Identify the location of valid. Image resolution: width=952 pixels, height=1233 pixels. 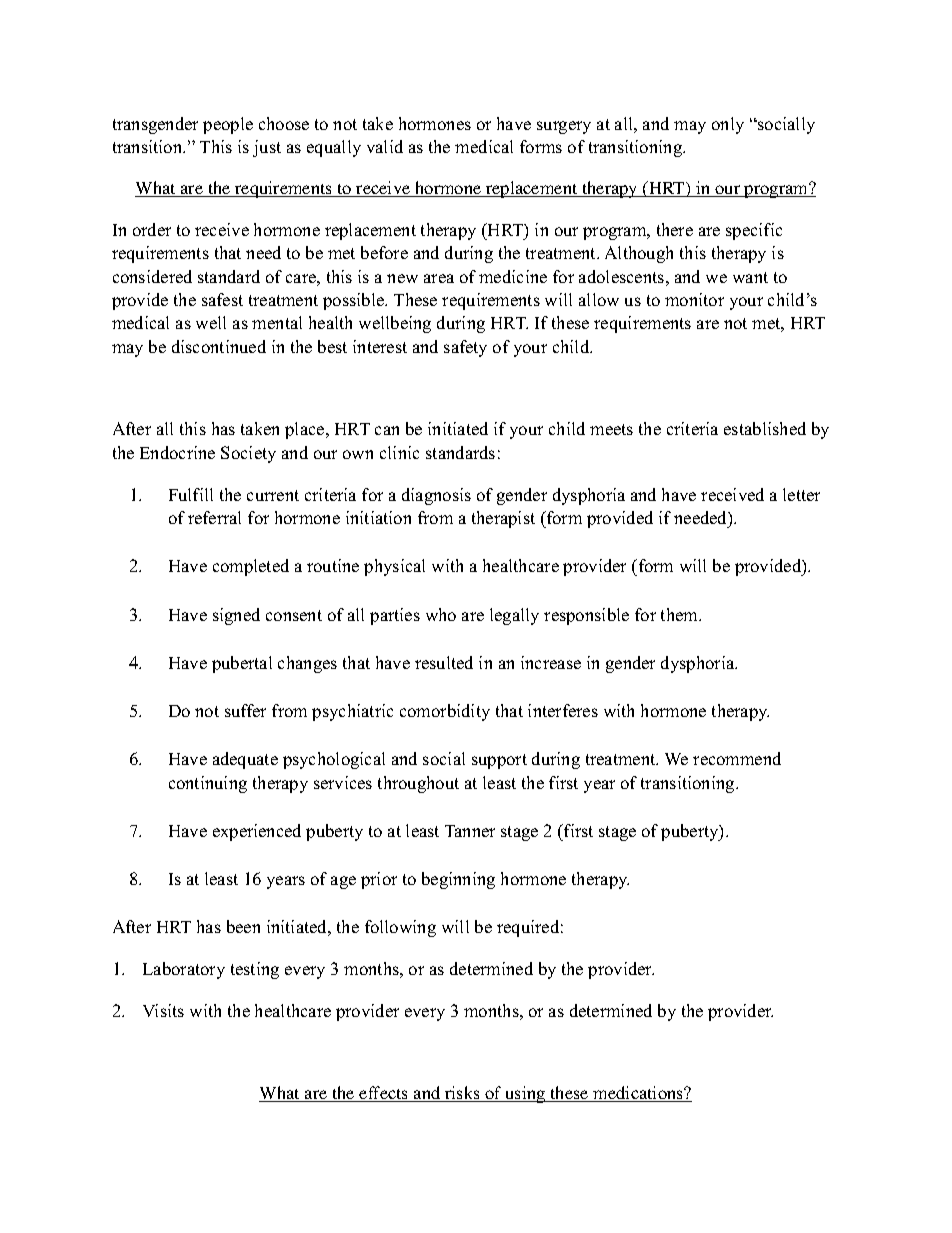
(385, 146).
